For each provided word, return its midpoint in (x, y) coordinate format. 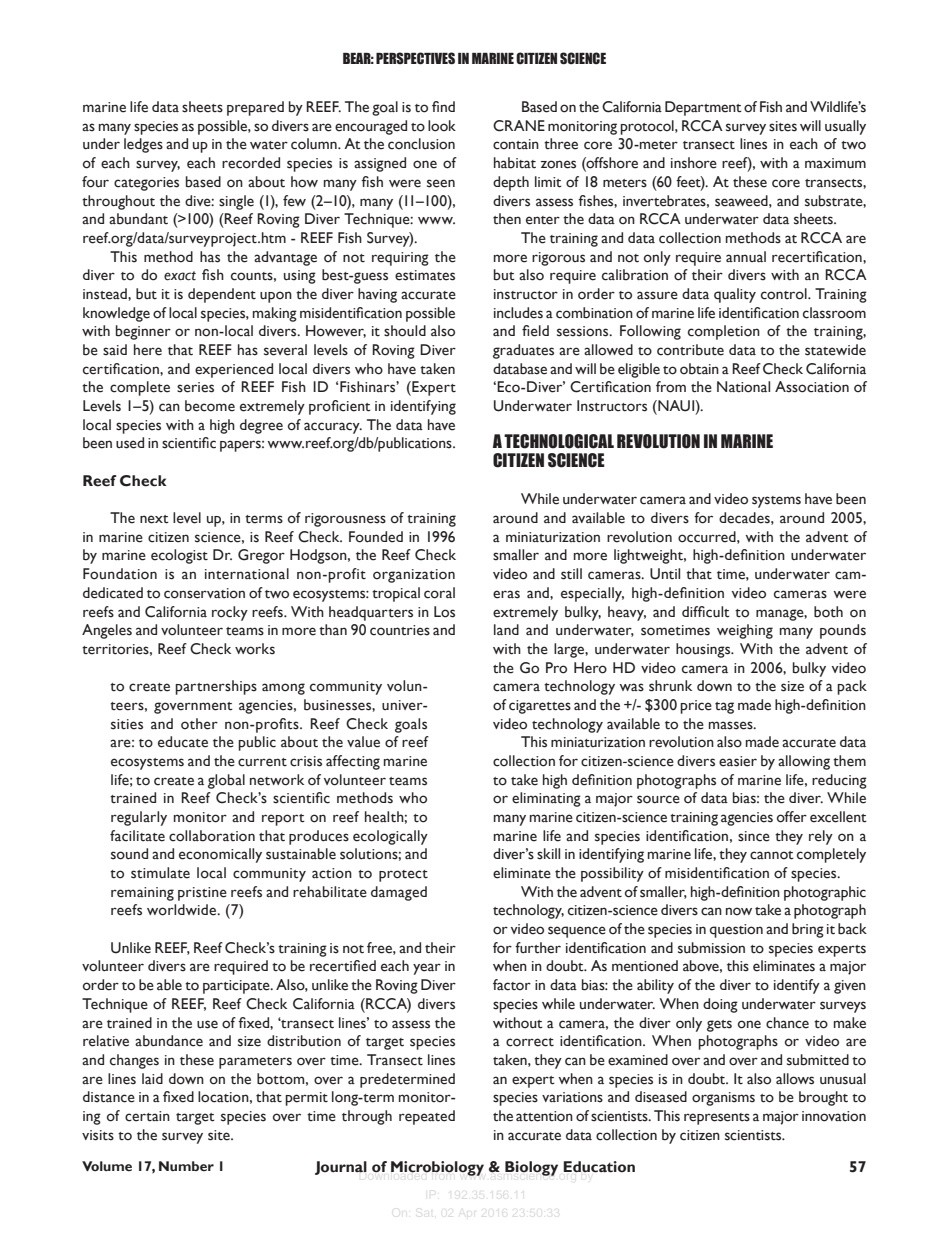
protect (403, 876)
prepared (255, 108)
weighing (745, 631)
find (443, 106)
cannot (772, 855)
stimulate (160, 873)
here (148, 350)
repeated (427, 1117)
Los (444, 612)
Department (703, 108)
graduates (523, 351)
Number (186, 1166)
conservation (204, 593)
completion (724, 332)
